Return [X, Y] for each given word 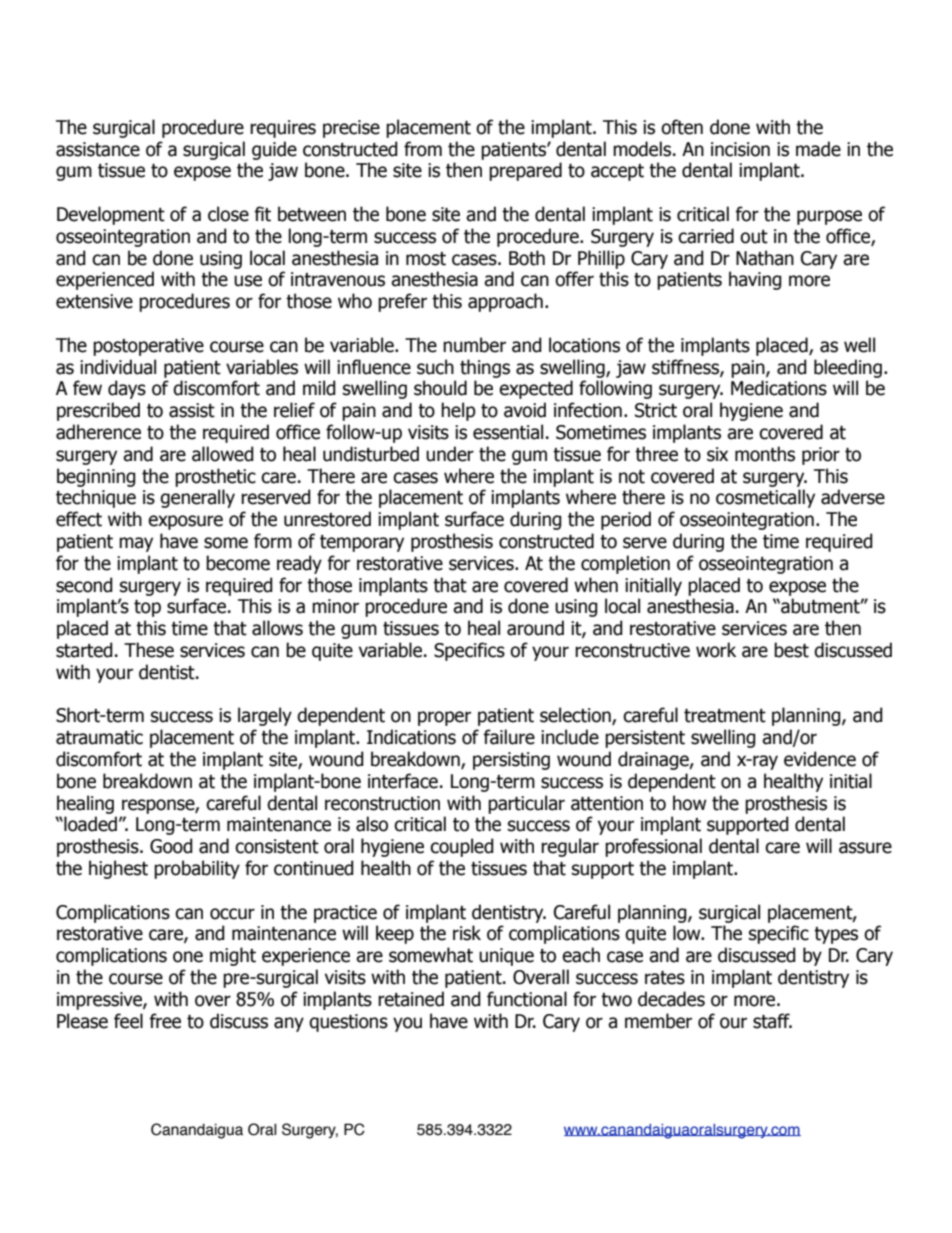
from [423, 149]
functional [527, 999]
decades [671, 999]
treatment [725, 716]
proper [444, 718]
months [765, 454]
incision [740, 149]
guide [274, 150]
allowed [223, 454]
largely [265, 716]
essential [508, 432]
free [165, 1021]
